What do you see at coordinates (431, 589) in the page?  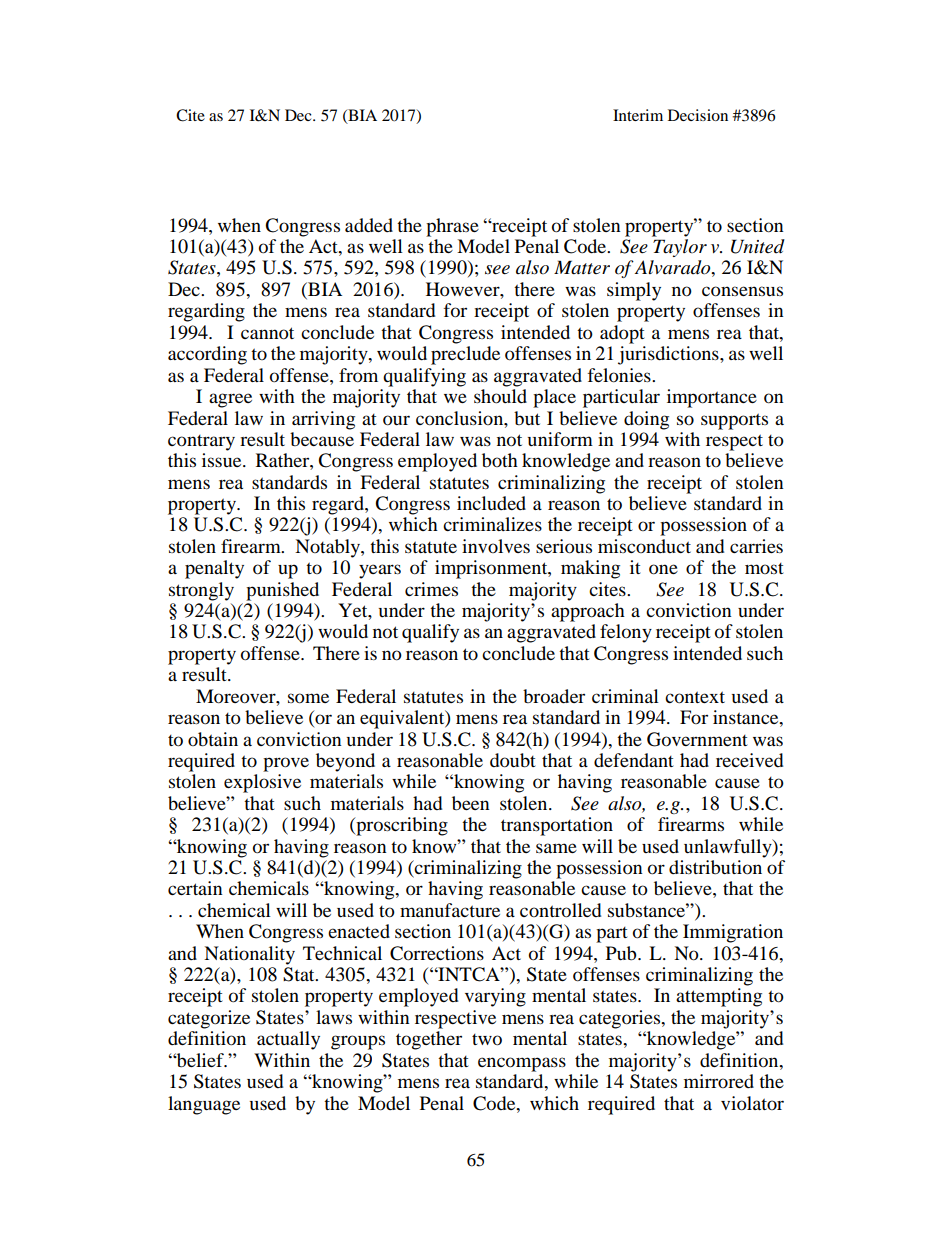 I see `crimes` at bounding box center [431, 589].
